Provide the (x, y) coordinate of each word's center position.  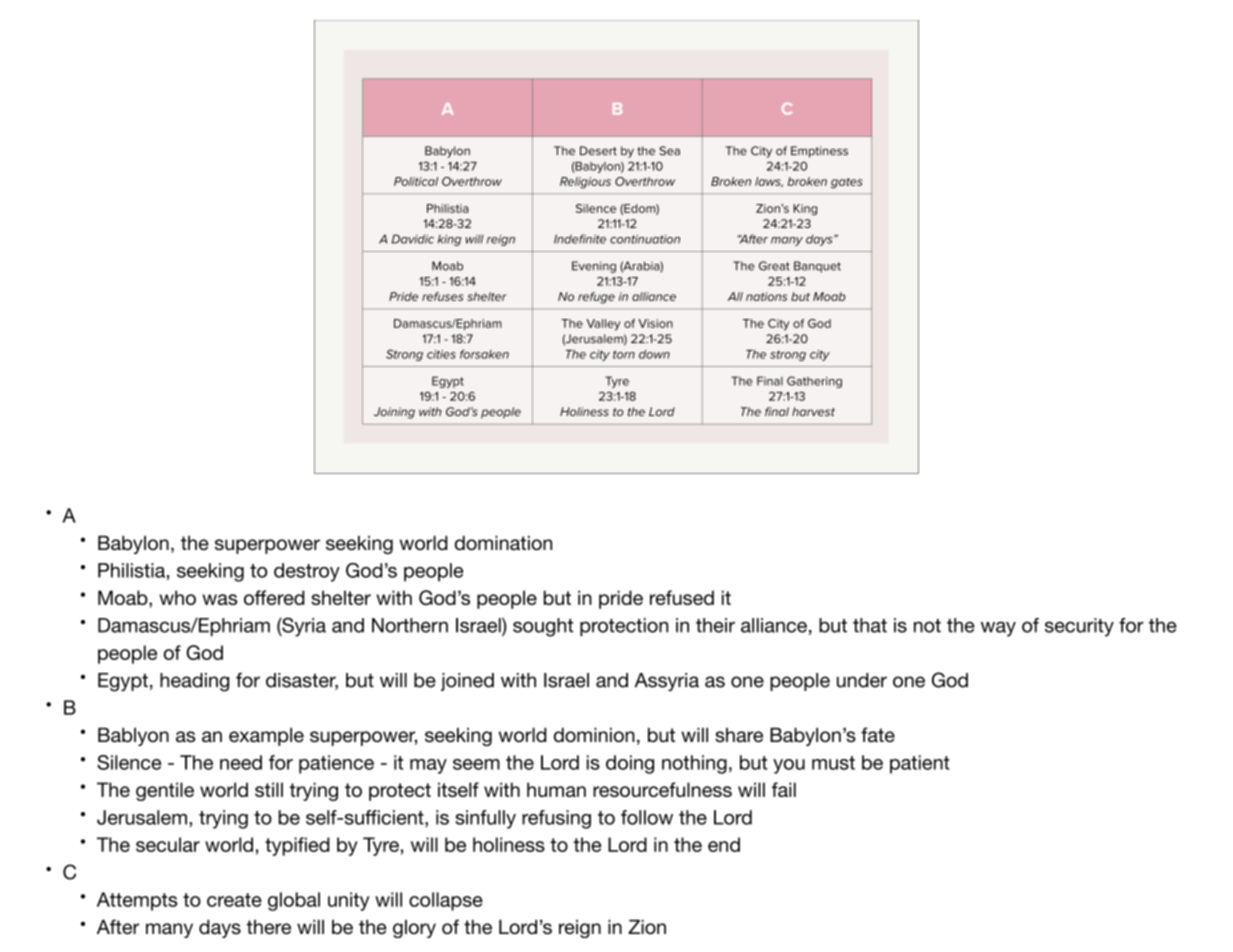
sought (543, 627)
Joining (394, 413)
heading (194, 682)
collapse (446, 901)
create (234, 900)
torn (624, 354)
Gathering (814, 382)
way (998, 629)
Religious (585, 183)
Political (416, 181)
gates (847, 183)
